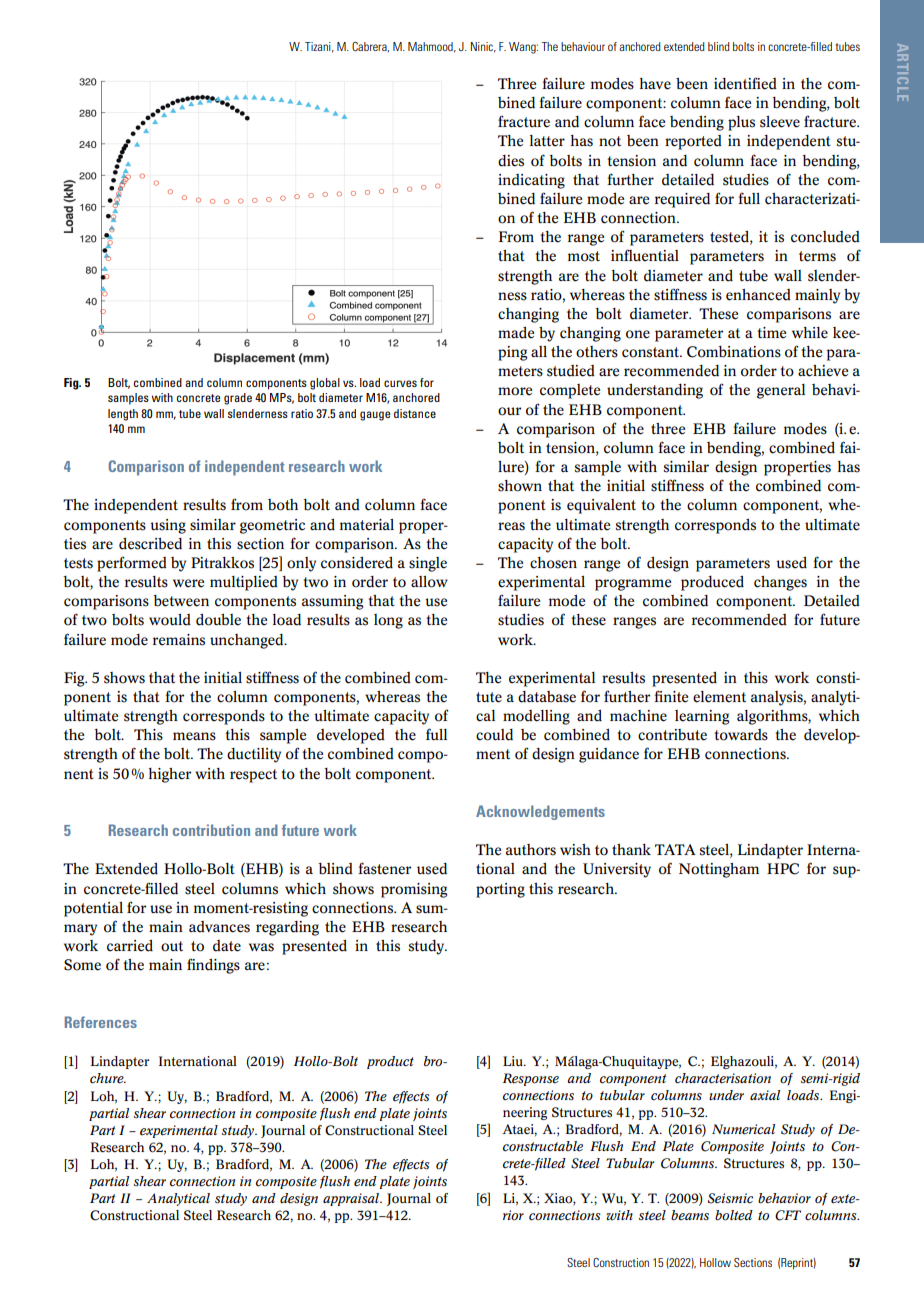 This document has width=924, height=1308. Describe the element at coordinates (712, 583) in the document. I see `produced` at that location.
